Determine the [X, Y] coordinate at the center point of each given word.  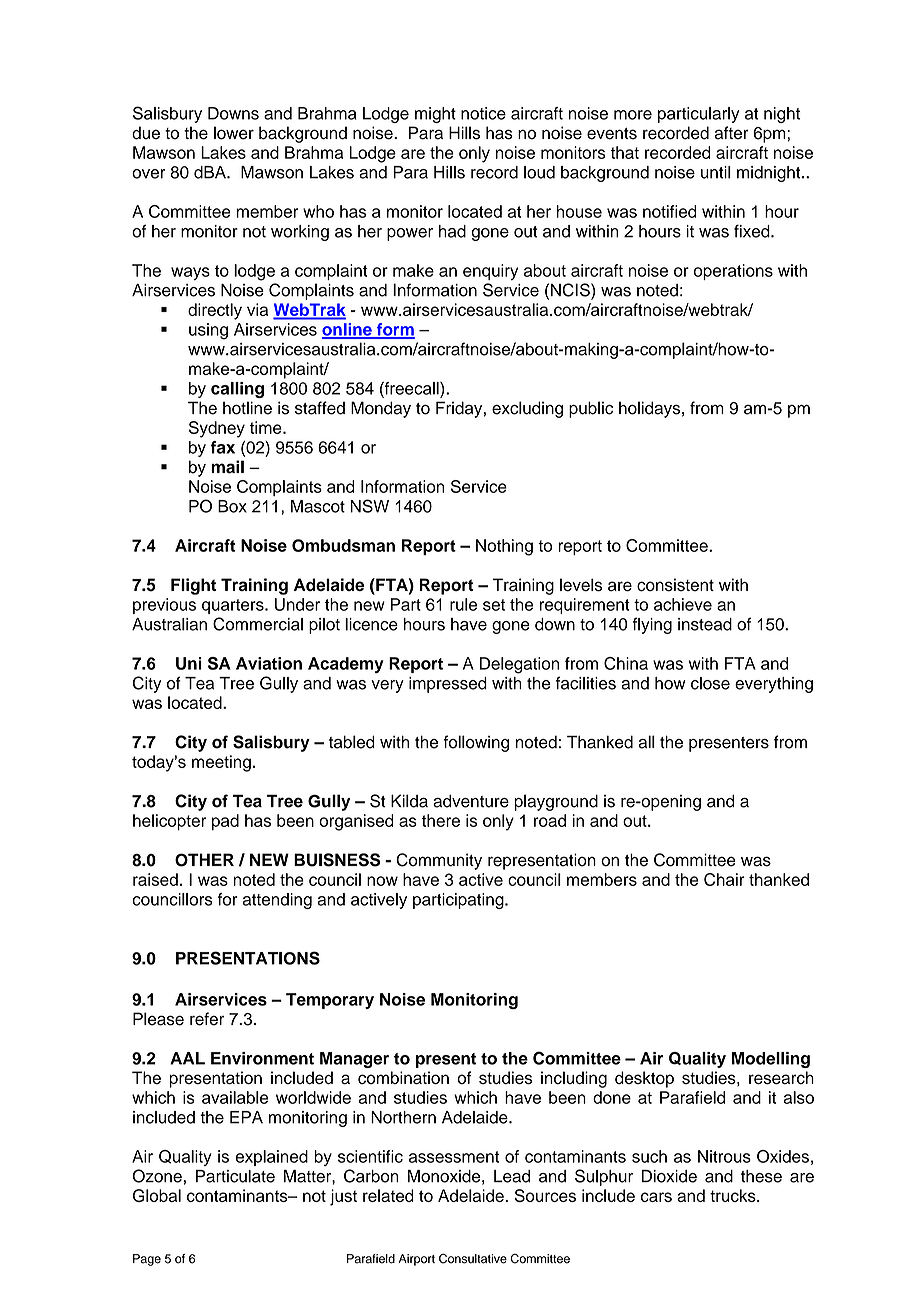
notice [483, 113]
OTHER [204, 860]
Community [439, 861]
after [732, 133]
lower [234, 133]
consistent [675, 585]
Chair [724, 879]
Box [232, 506]
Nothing [504, 547]
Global [157, 1195]
